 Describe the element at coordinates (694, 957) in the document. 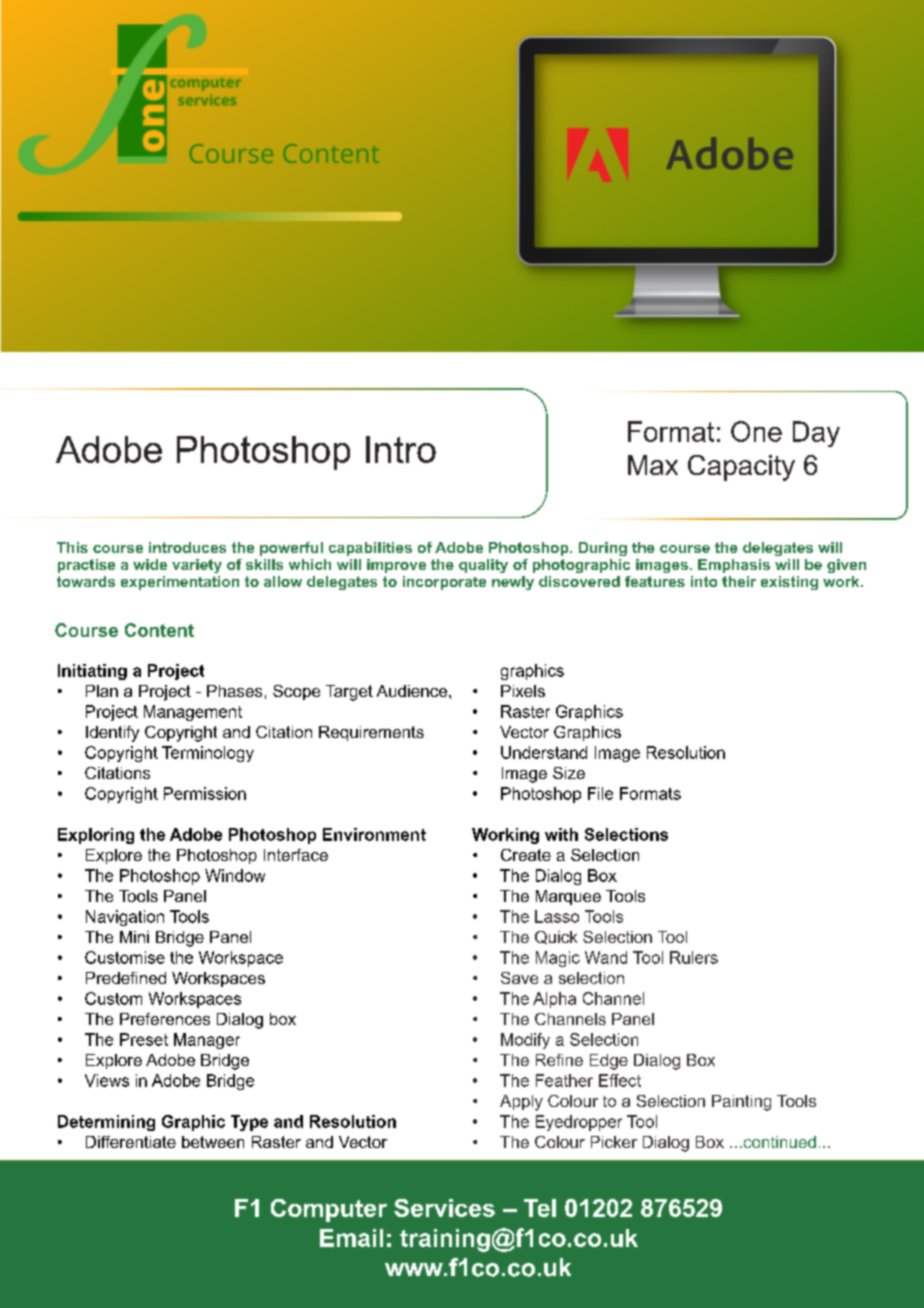

I see `Rulers` at that location.
